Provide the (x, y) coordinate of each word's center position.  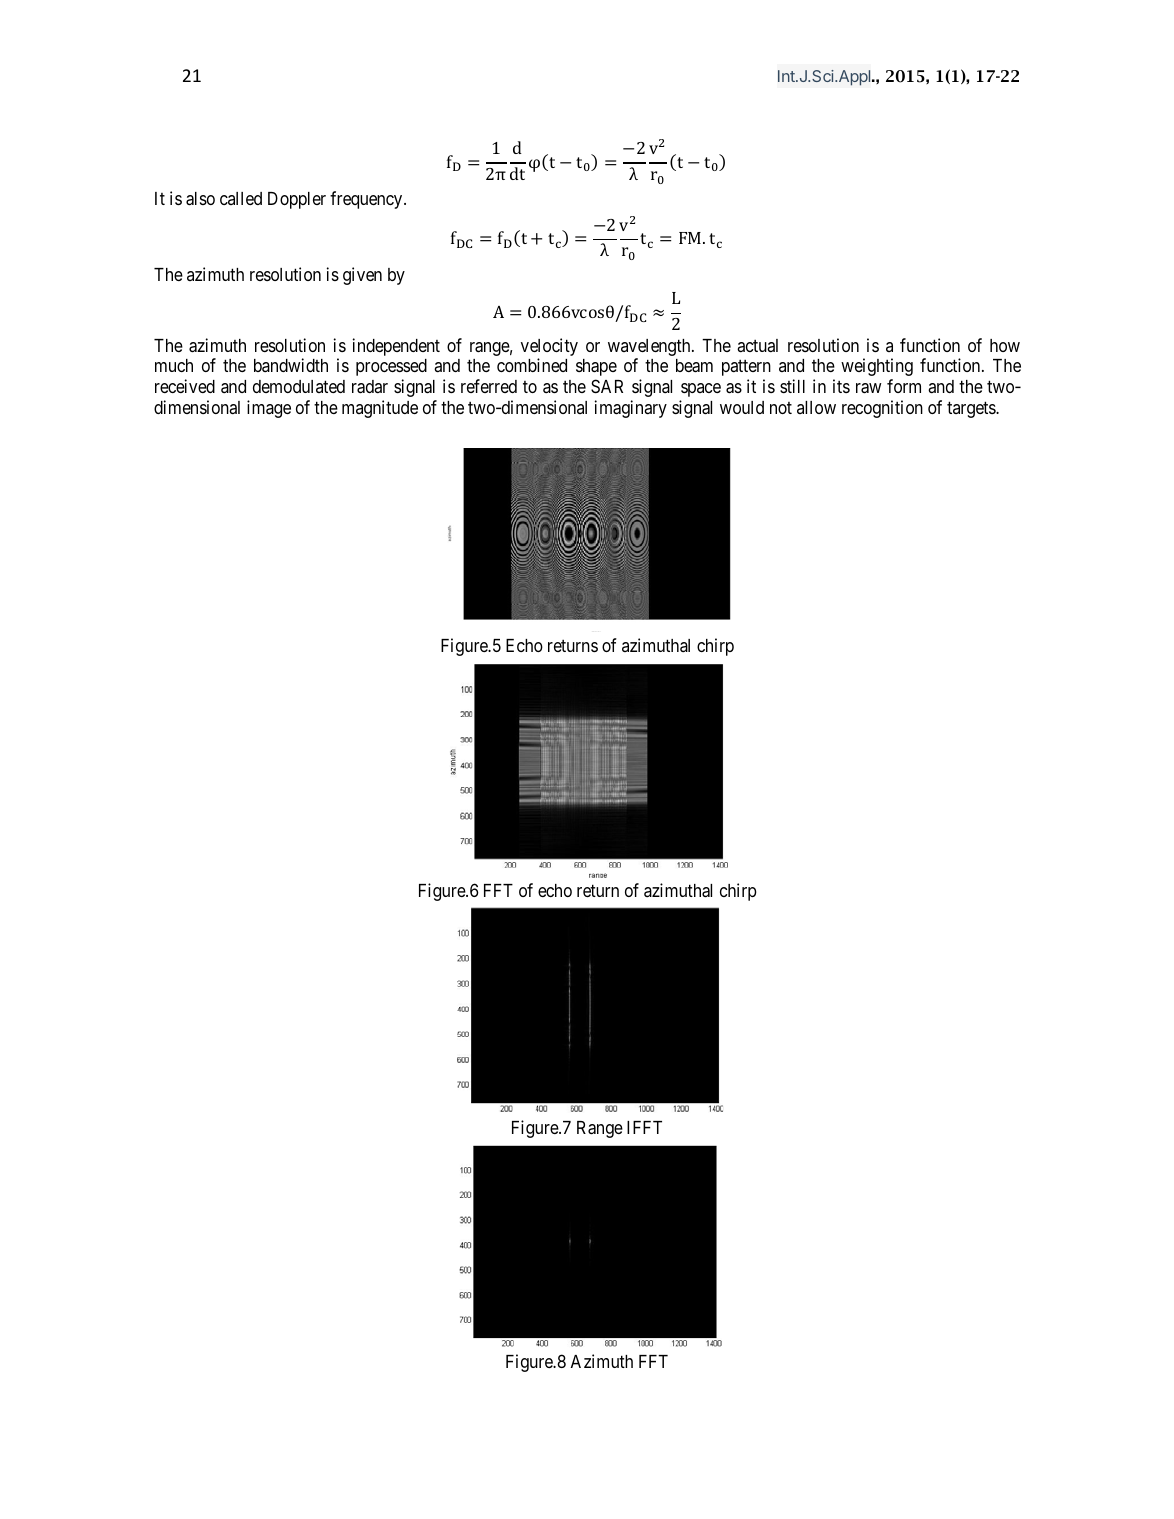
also (200, 199)
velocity (549, 347)
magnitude (380, 409)
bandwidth (291, 365)
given (362, 276)
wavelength (650, 347)
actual (757, 345)
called (241, 198)
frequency (367, 200)
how (1005, 345)
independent (396, 347)
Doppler (297, 200)
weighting (877, 367)
